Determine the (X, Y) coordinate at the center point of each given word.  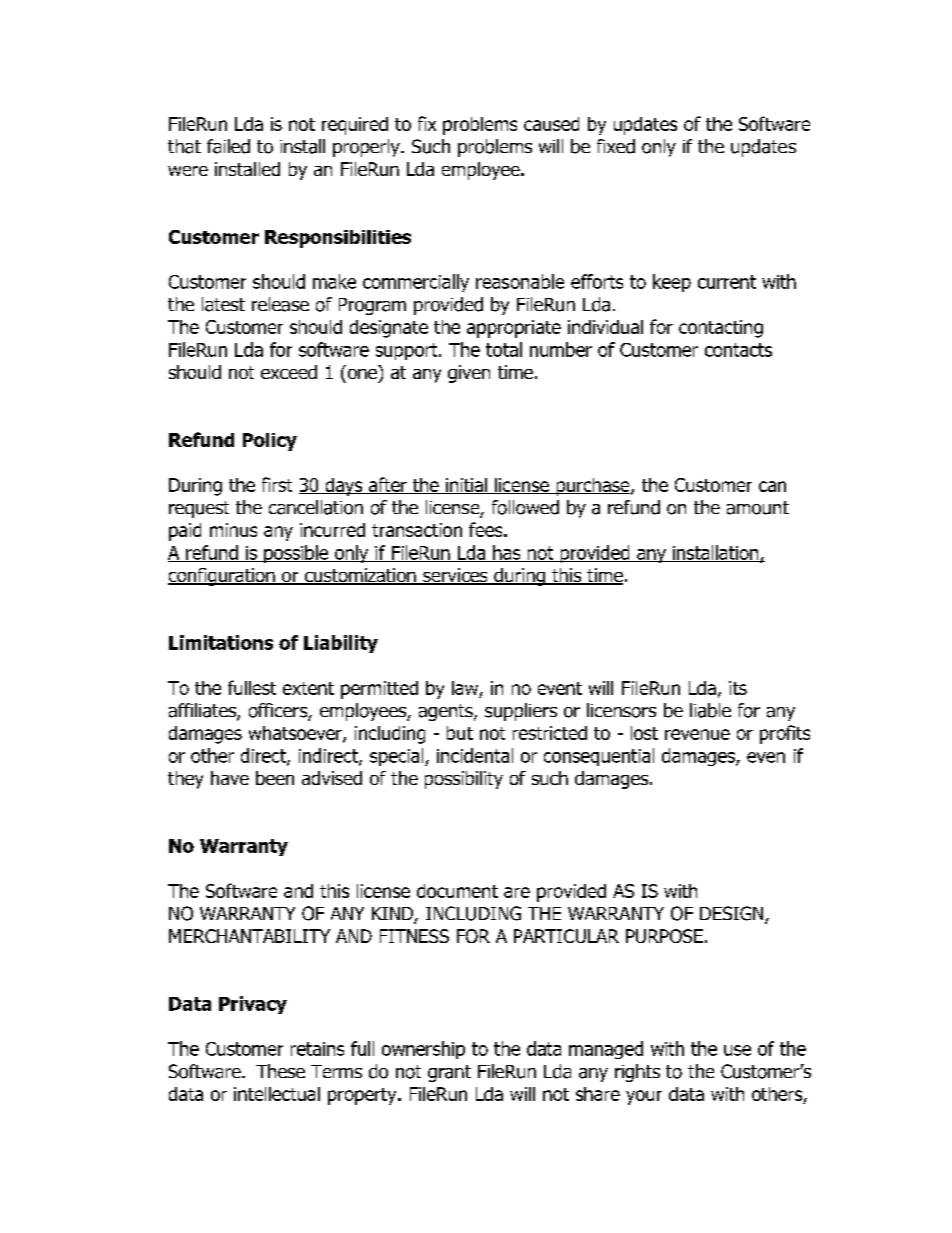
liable (710, 710)
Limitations (221, 642)
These (280, 1071)
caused (551, 124)
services (455, 576)
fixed (616, 146)
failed (228, 146)
